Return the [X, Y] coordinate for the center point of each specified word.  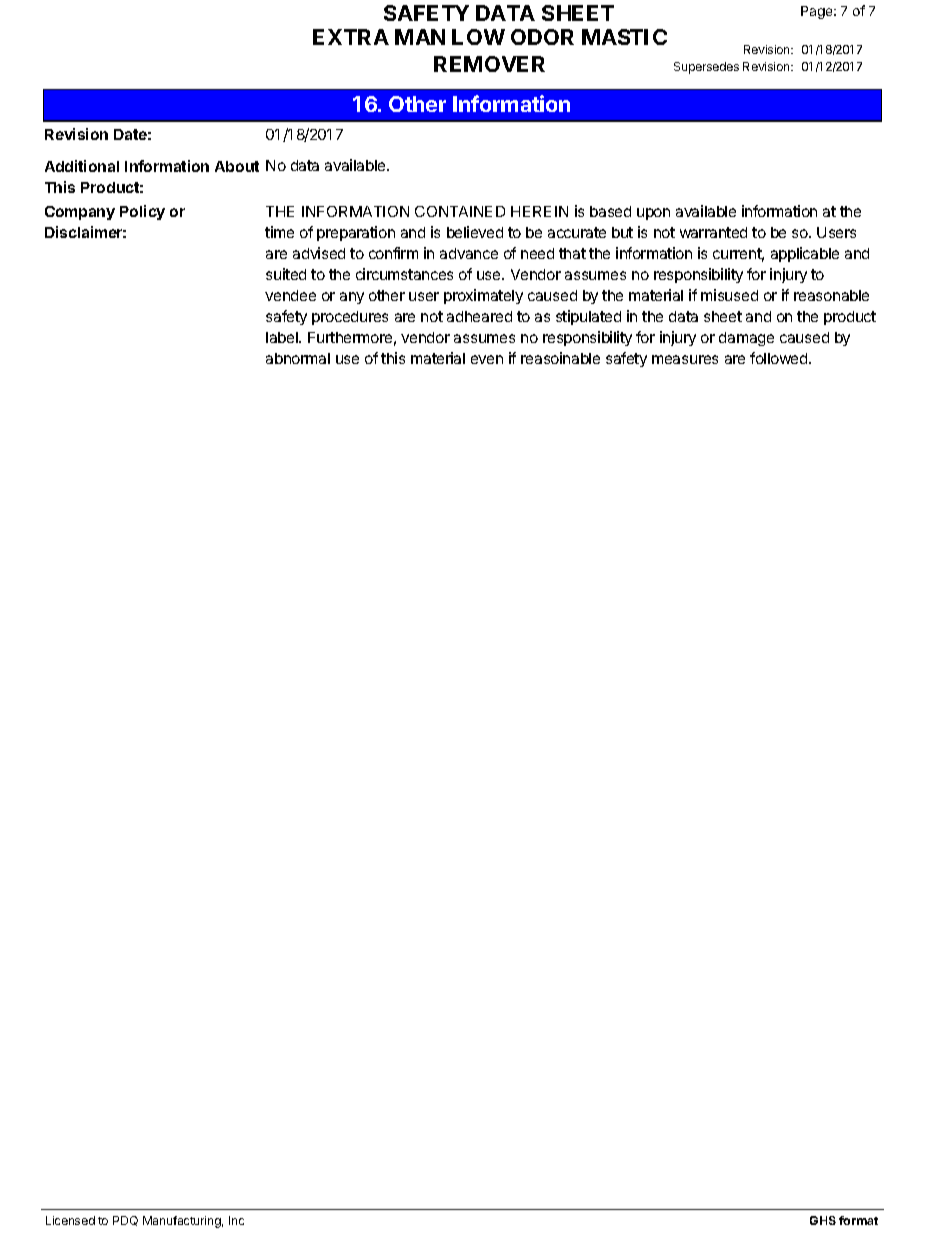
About [237, 166]
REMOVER [489, 64]
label [283, 337]
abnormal [298, 358]
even [487, 359]
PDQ [125, 1221]
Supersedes [706, 68]
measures [685, 359]
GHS [823, 1220]
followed [780, 358]
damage [746, 339]
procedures [350, 318]
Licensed [70, 1220]
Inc [236, 1220]
